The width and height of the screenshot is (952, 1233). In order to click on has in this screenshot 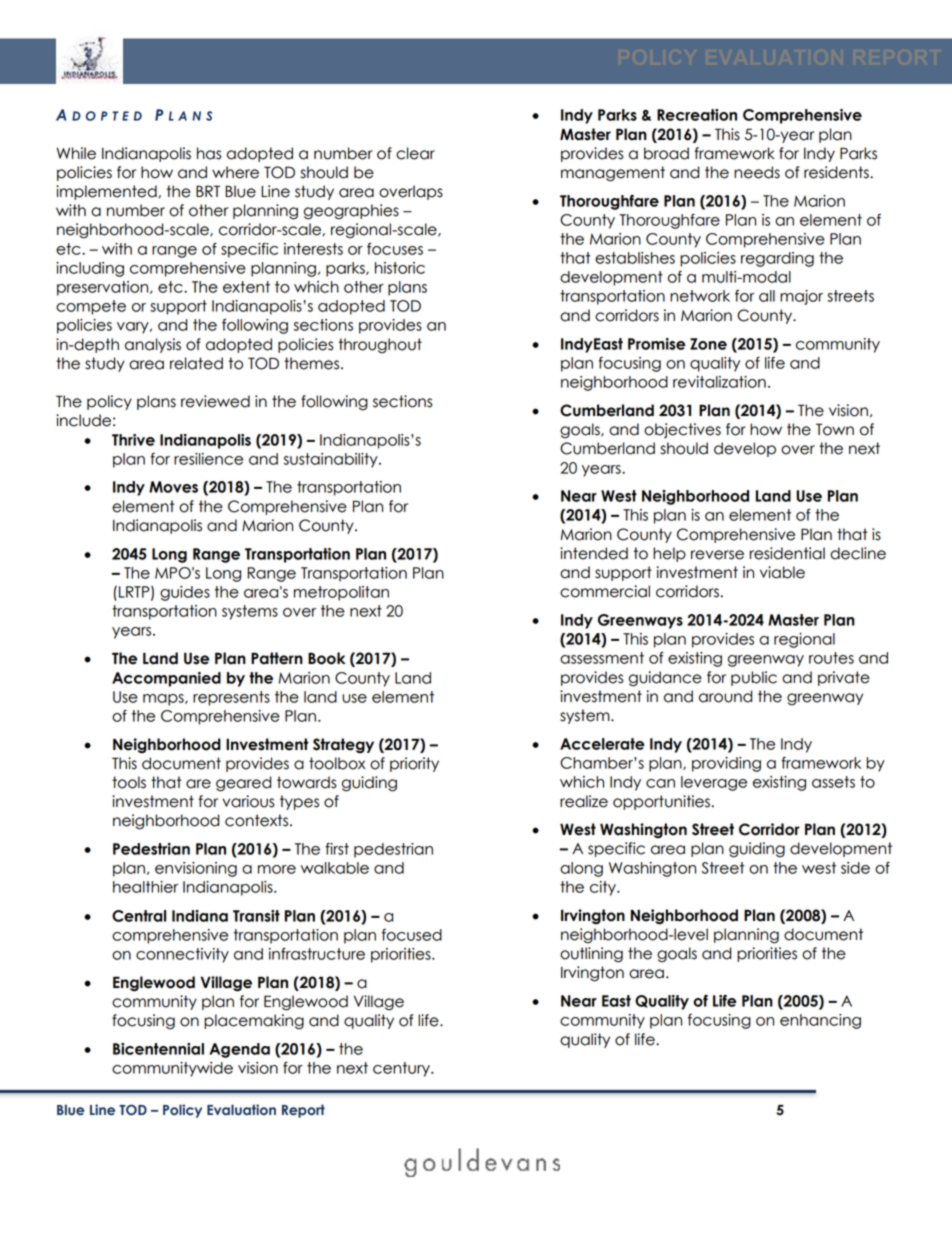, I will do `click(209, 153)`.
